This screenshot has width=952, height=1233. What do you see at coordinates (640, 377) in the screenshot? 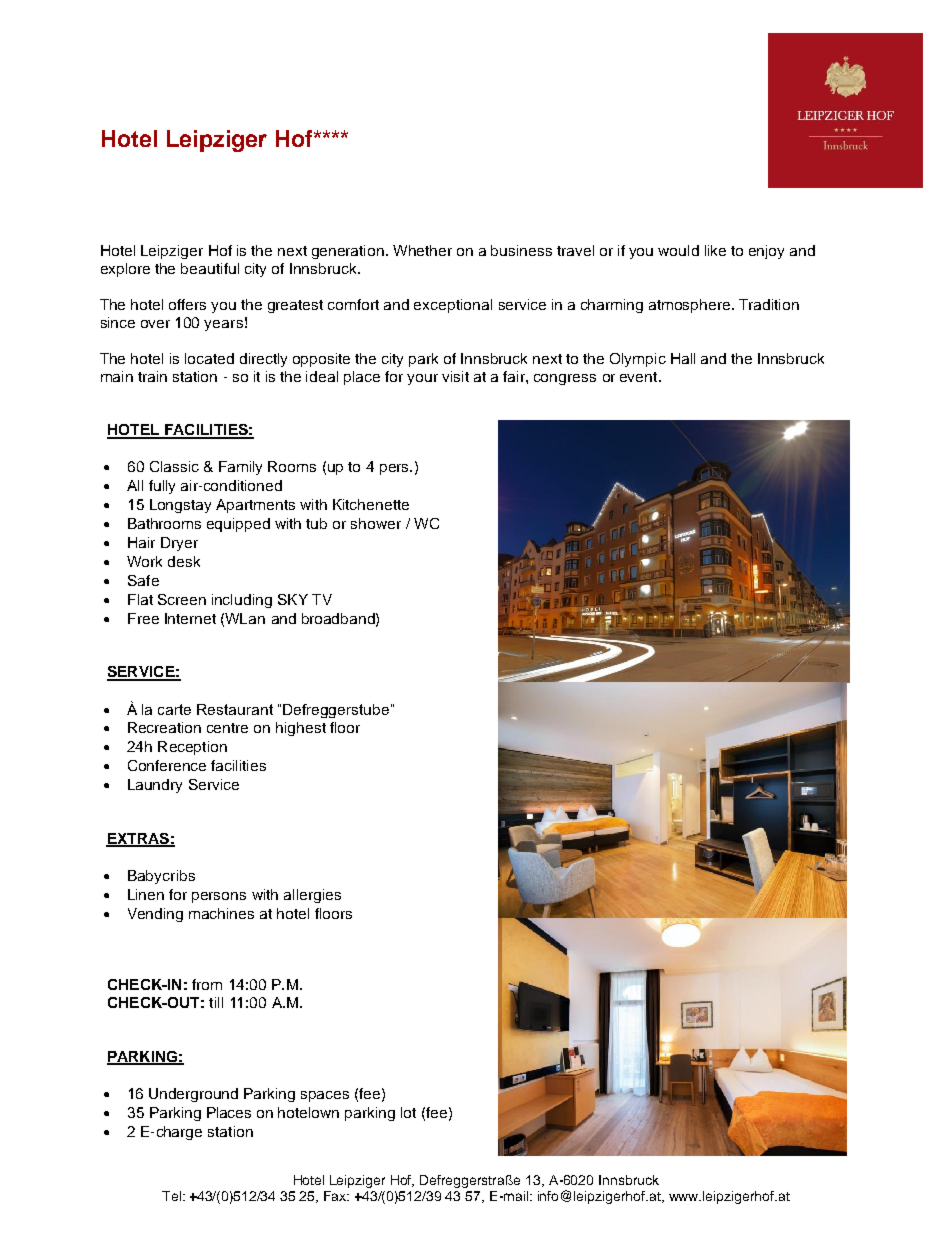
I see `event` at bounding box center [640, 377].
